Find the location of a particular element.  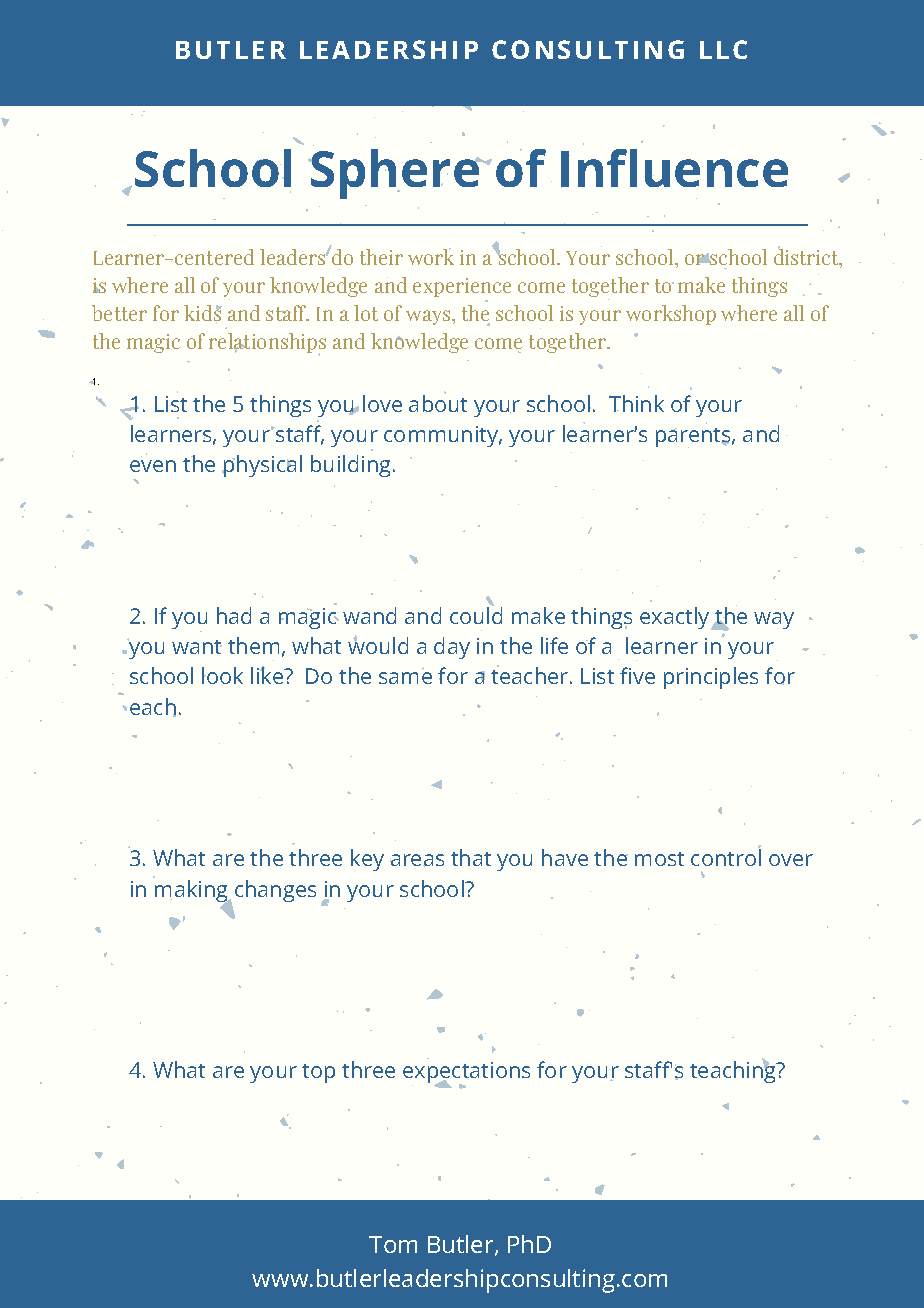

experience is located at coordinates (462, 287).
